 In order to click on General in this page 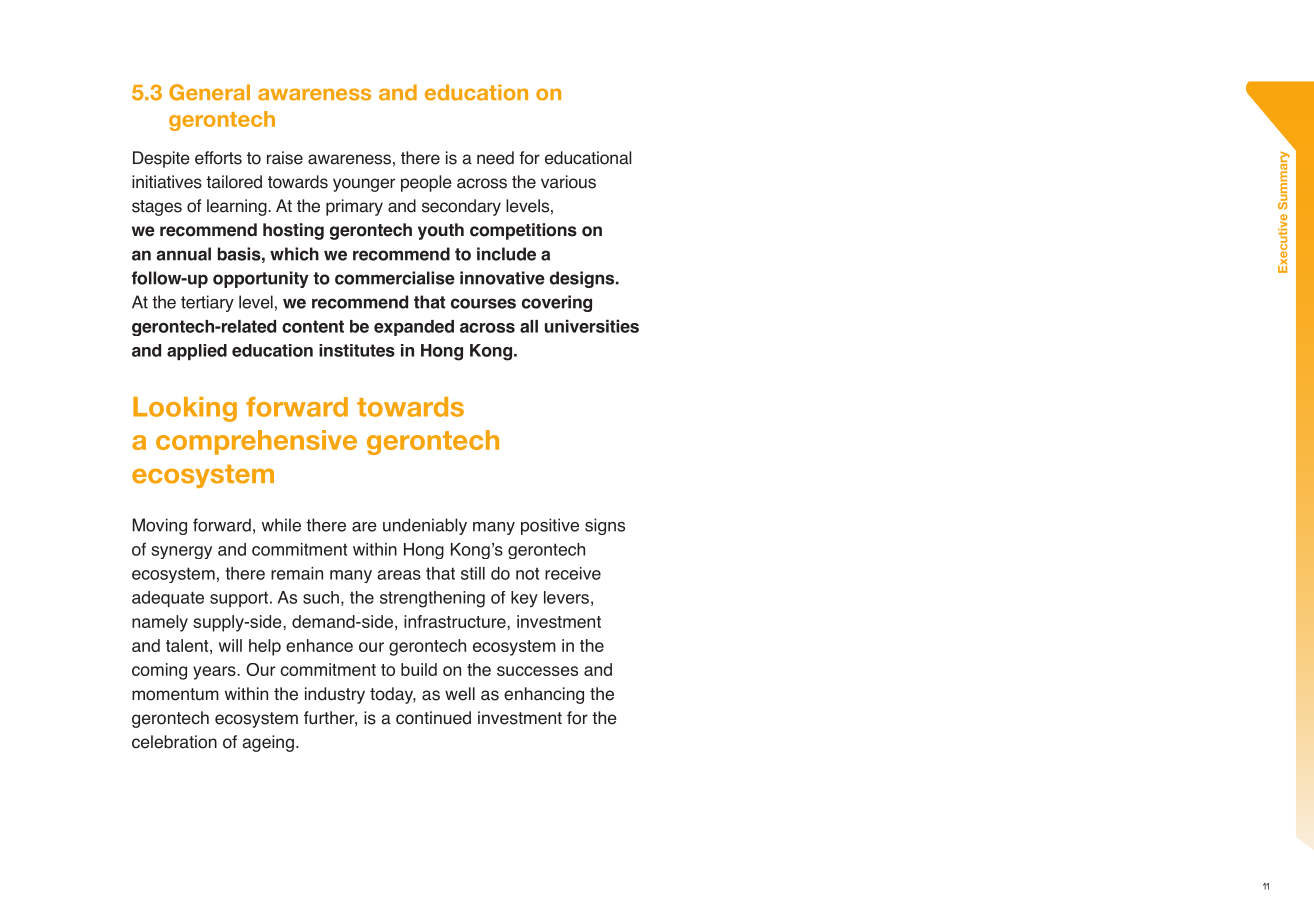, I will do `click(209, 92)`.
